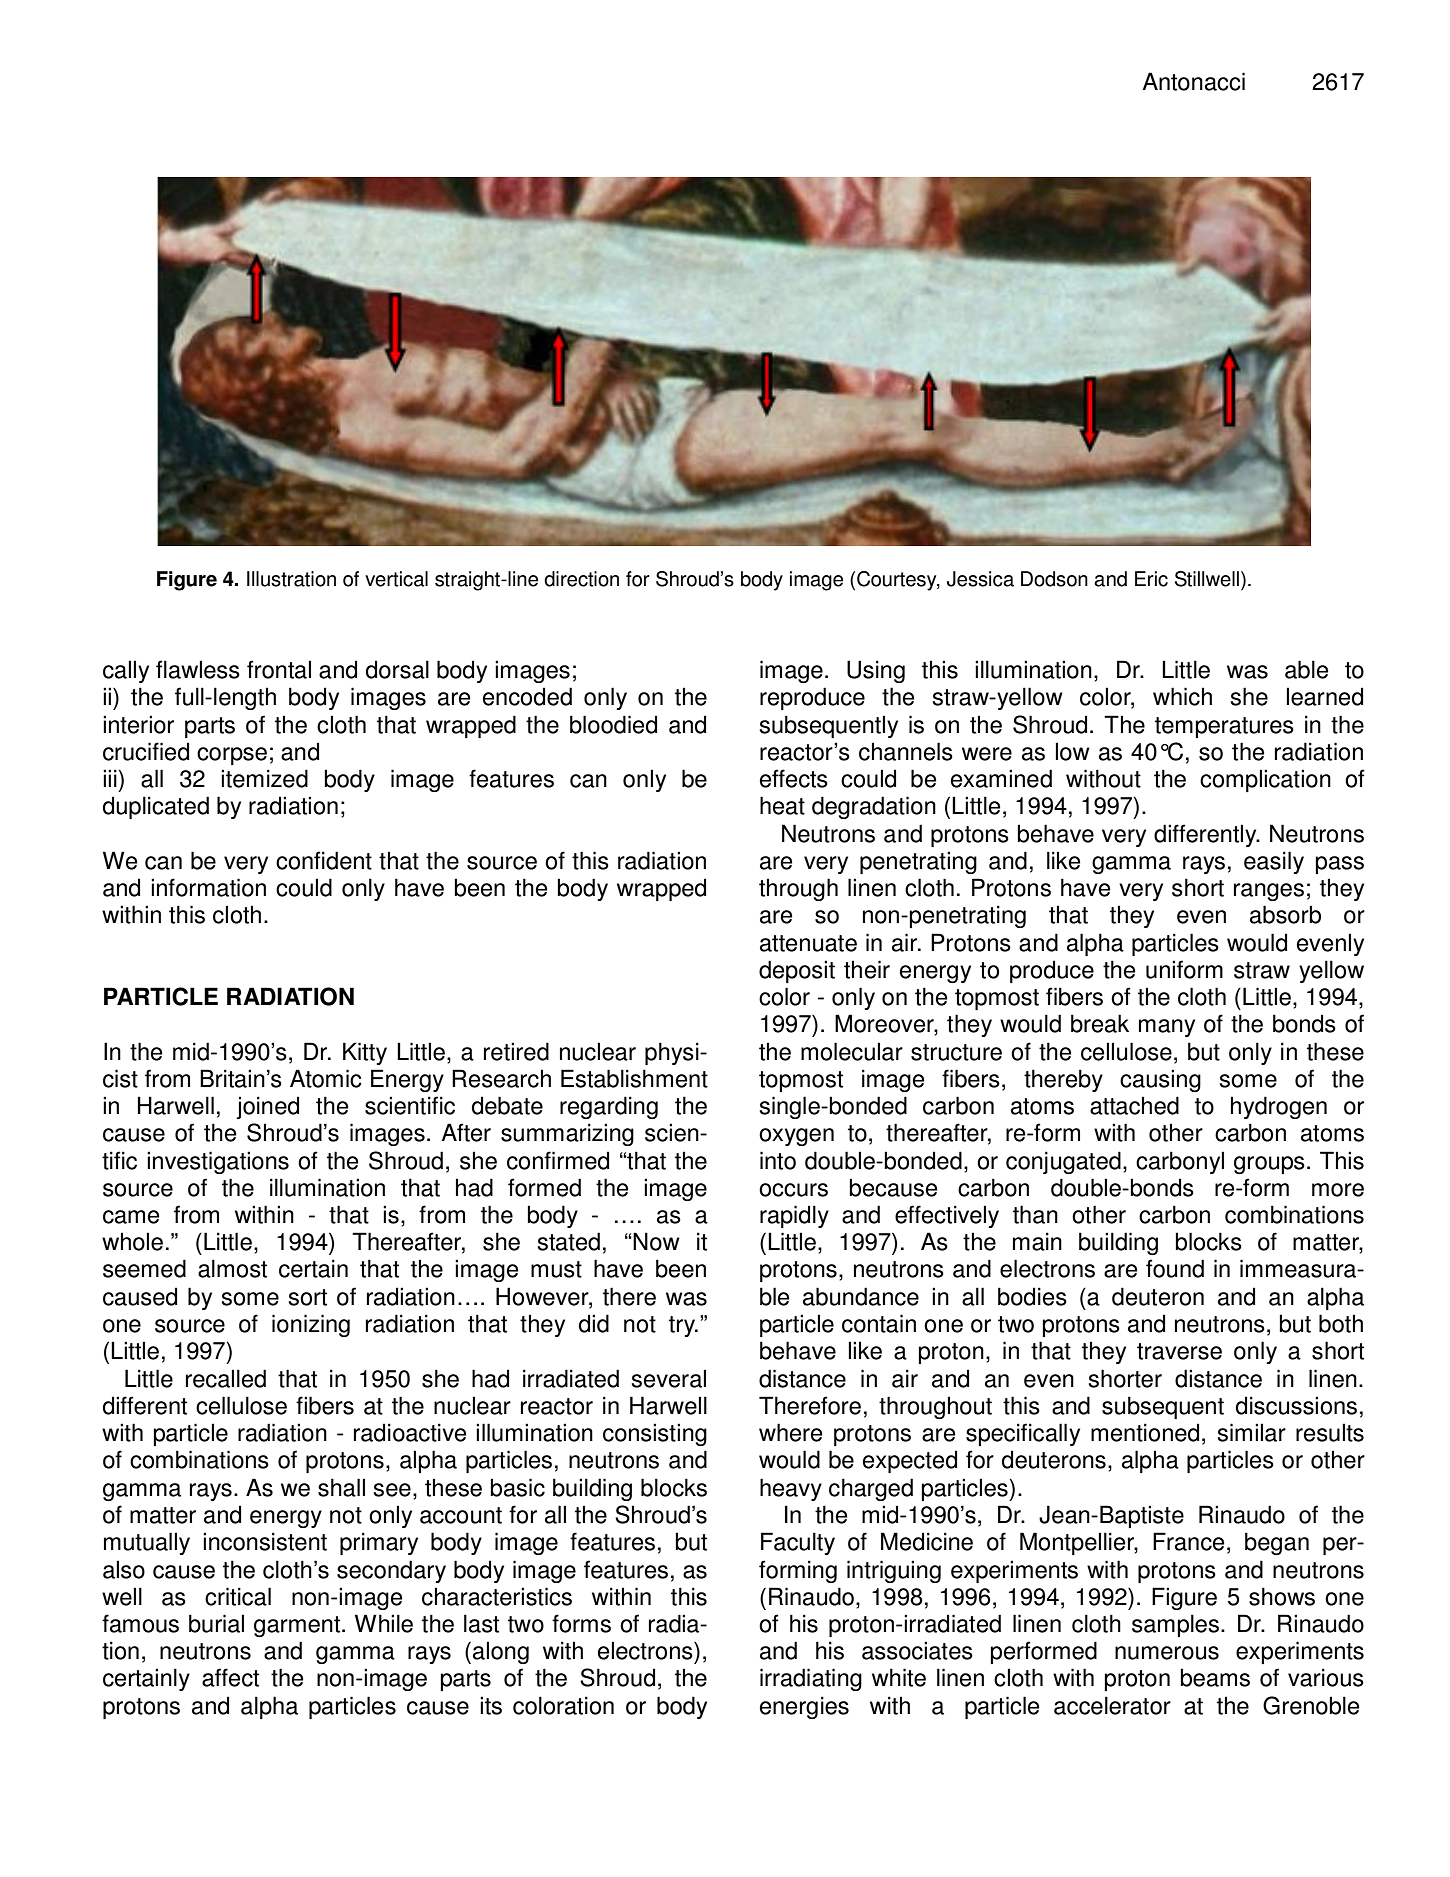  I want to click on affect, so click(230, 1677).
